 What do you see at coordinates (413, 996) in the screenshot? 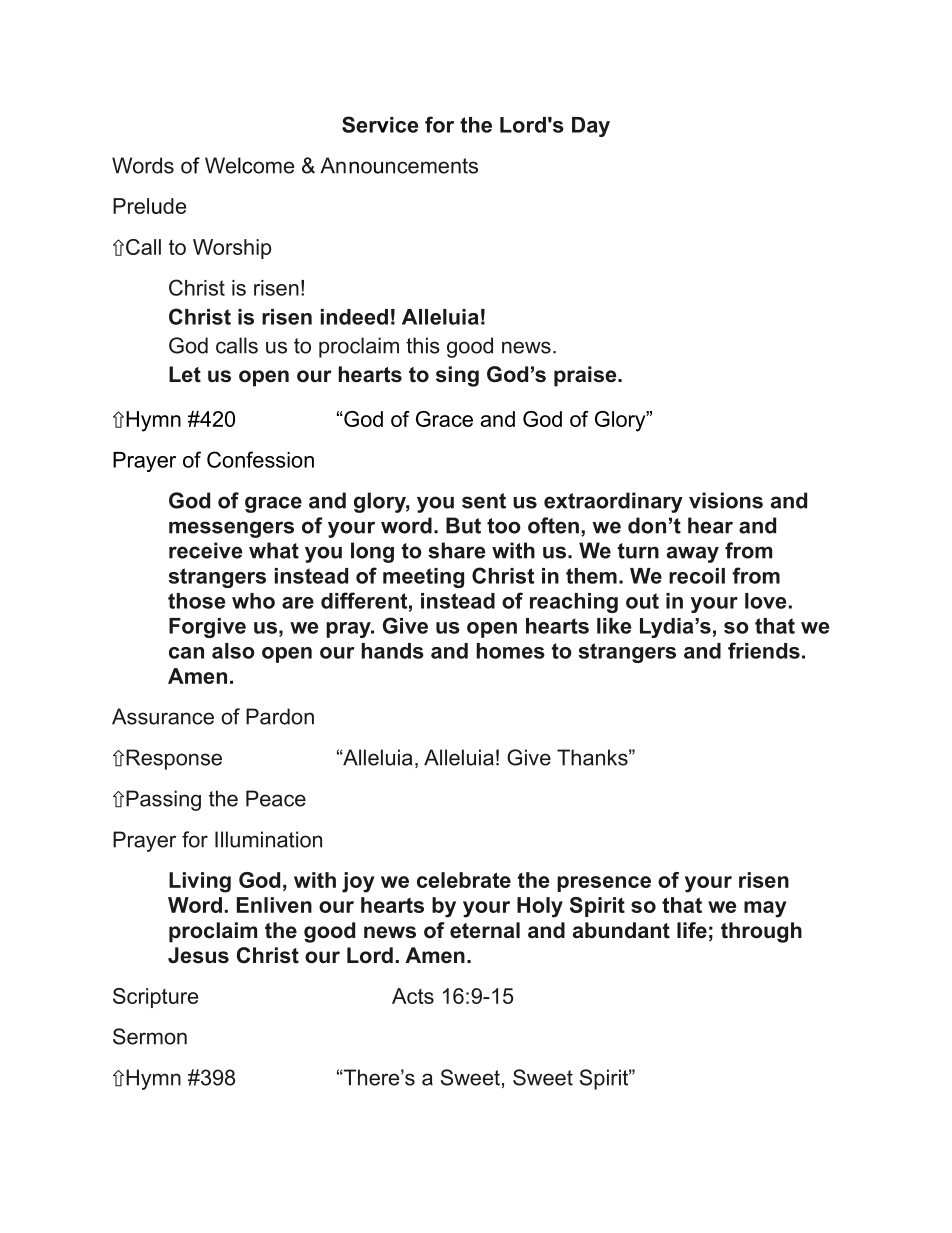
I see `Acts` at bounding box center [413, 996].
